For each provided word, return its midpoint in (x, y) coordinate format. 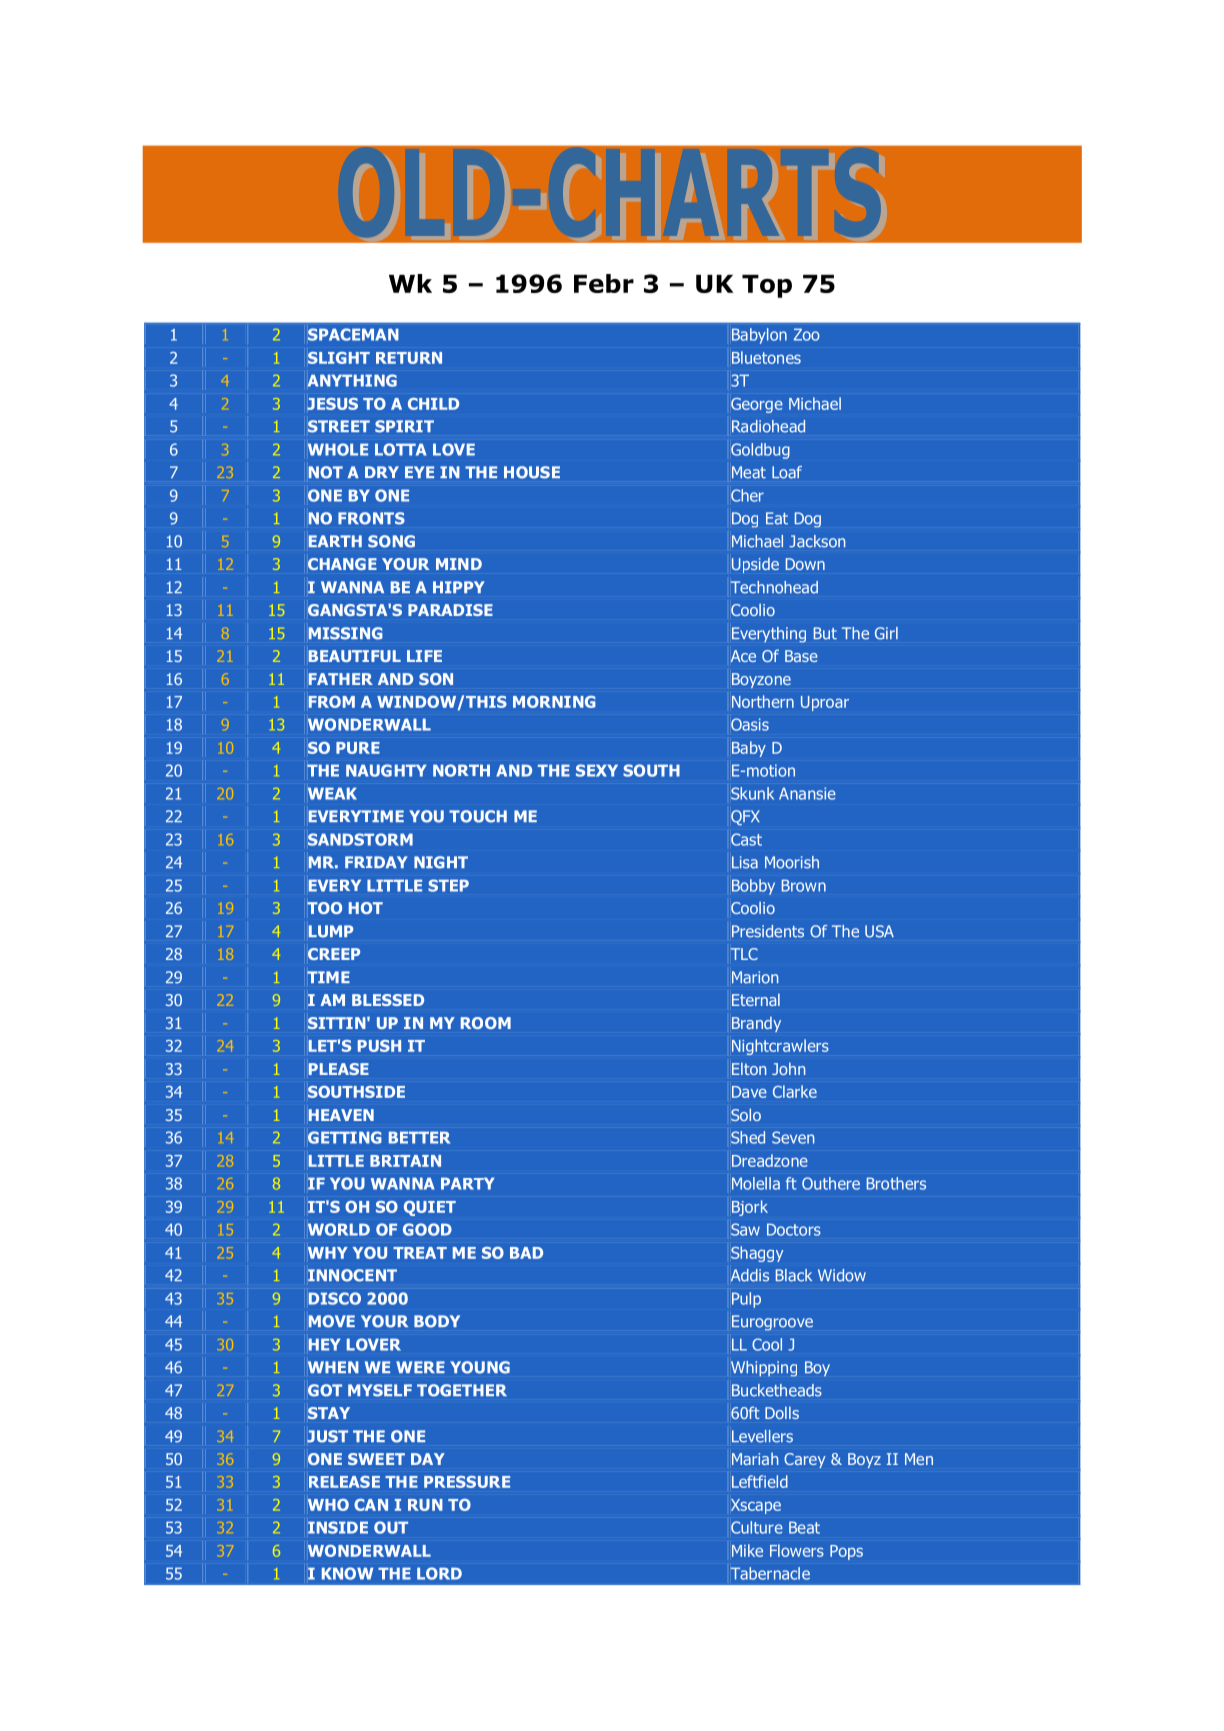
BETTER (420, 1138)
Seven (793, 1137)
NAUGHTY (386, 770)
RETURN (409, 358)
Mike (747, 1550)
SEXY (597, 770)
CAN (371, 1505)
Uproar (825, 703)
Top (767, 286)
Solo (746, 1115)
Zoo (807, 334)
